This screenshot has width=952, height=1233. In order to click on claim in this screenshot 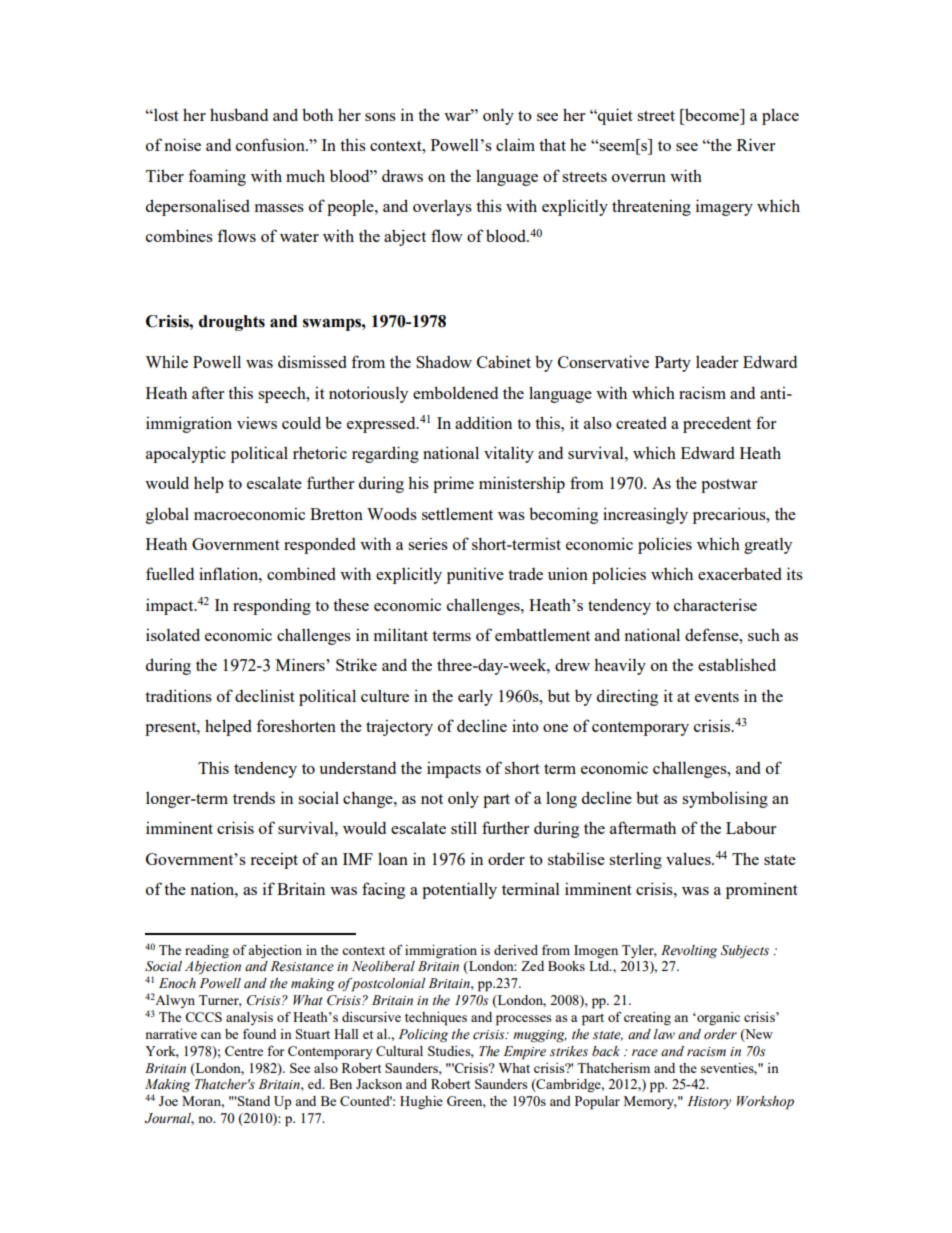, I will do `click(515, 144)`.
